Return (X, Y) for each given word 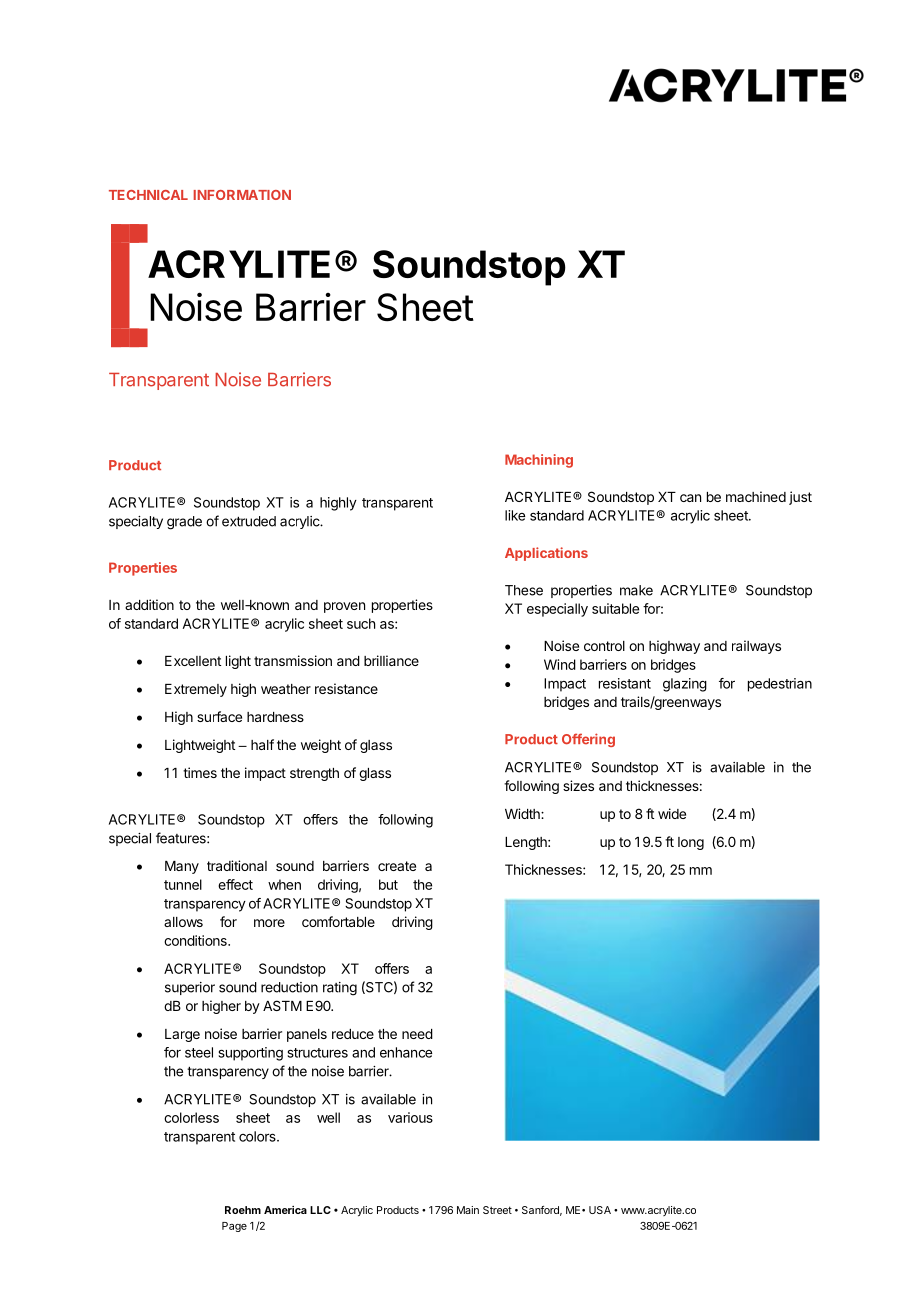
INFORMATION (242, 195)
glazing (685, 685)
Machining (539, 461)
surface (219, 716)
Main (468, 1210)
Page (234, 1227)
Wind (560, 664)
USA (600, 1210)
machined (756, 496)
